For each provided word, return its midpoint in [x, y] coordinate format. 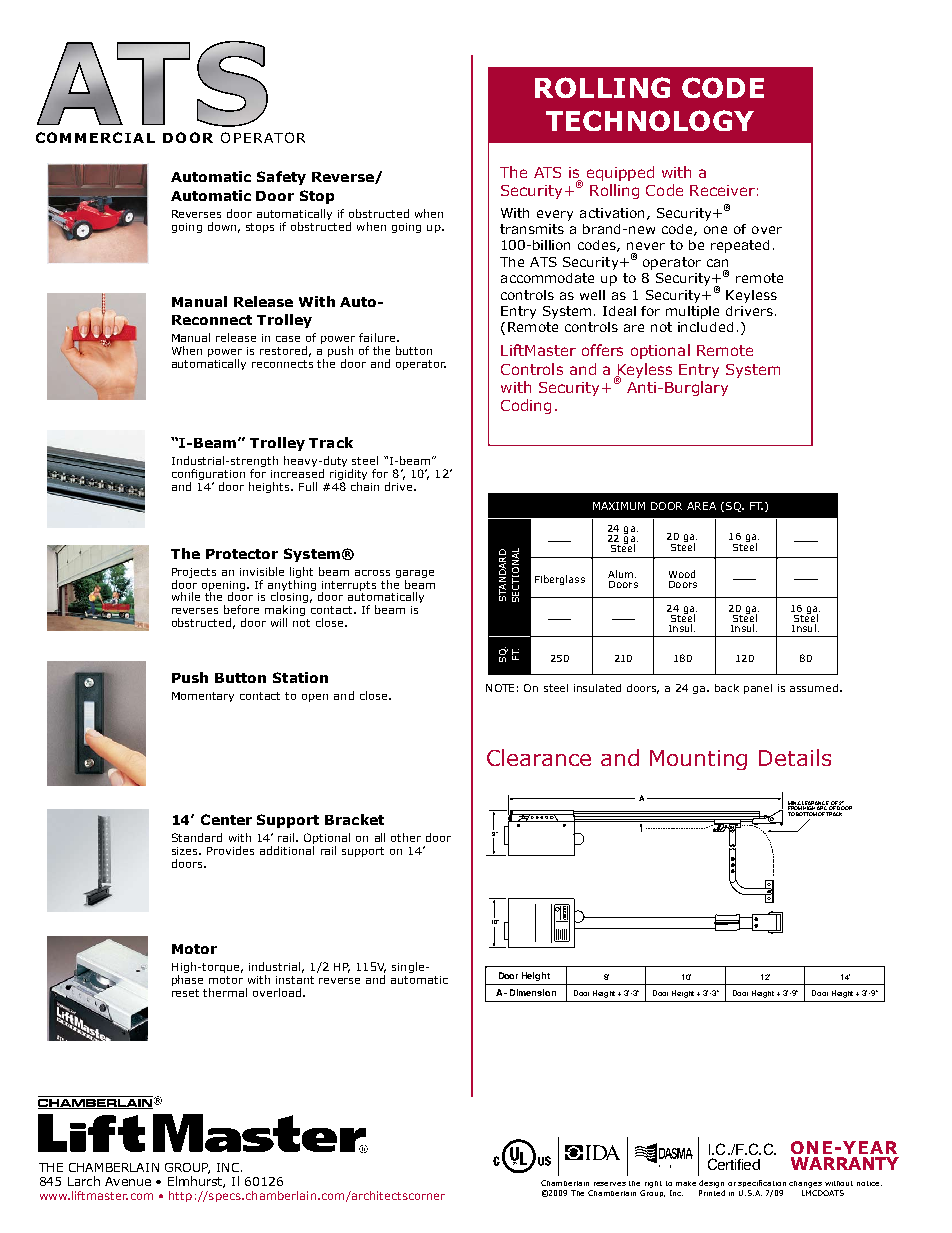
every [555, 215]
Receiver [722, 190]
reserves [610, 1184]
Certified [734, 1164]
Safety [281, 178]
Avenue [128, 1181]
